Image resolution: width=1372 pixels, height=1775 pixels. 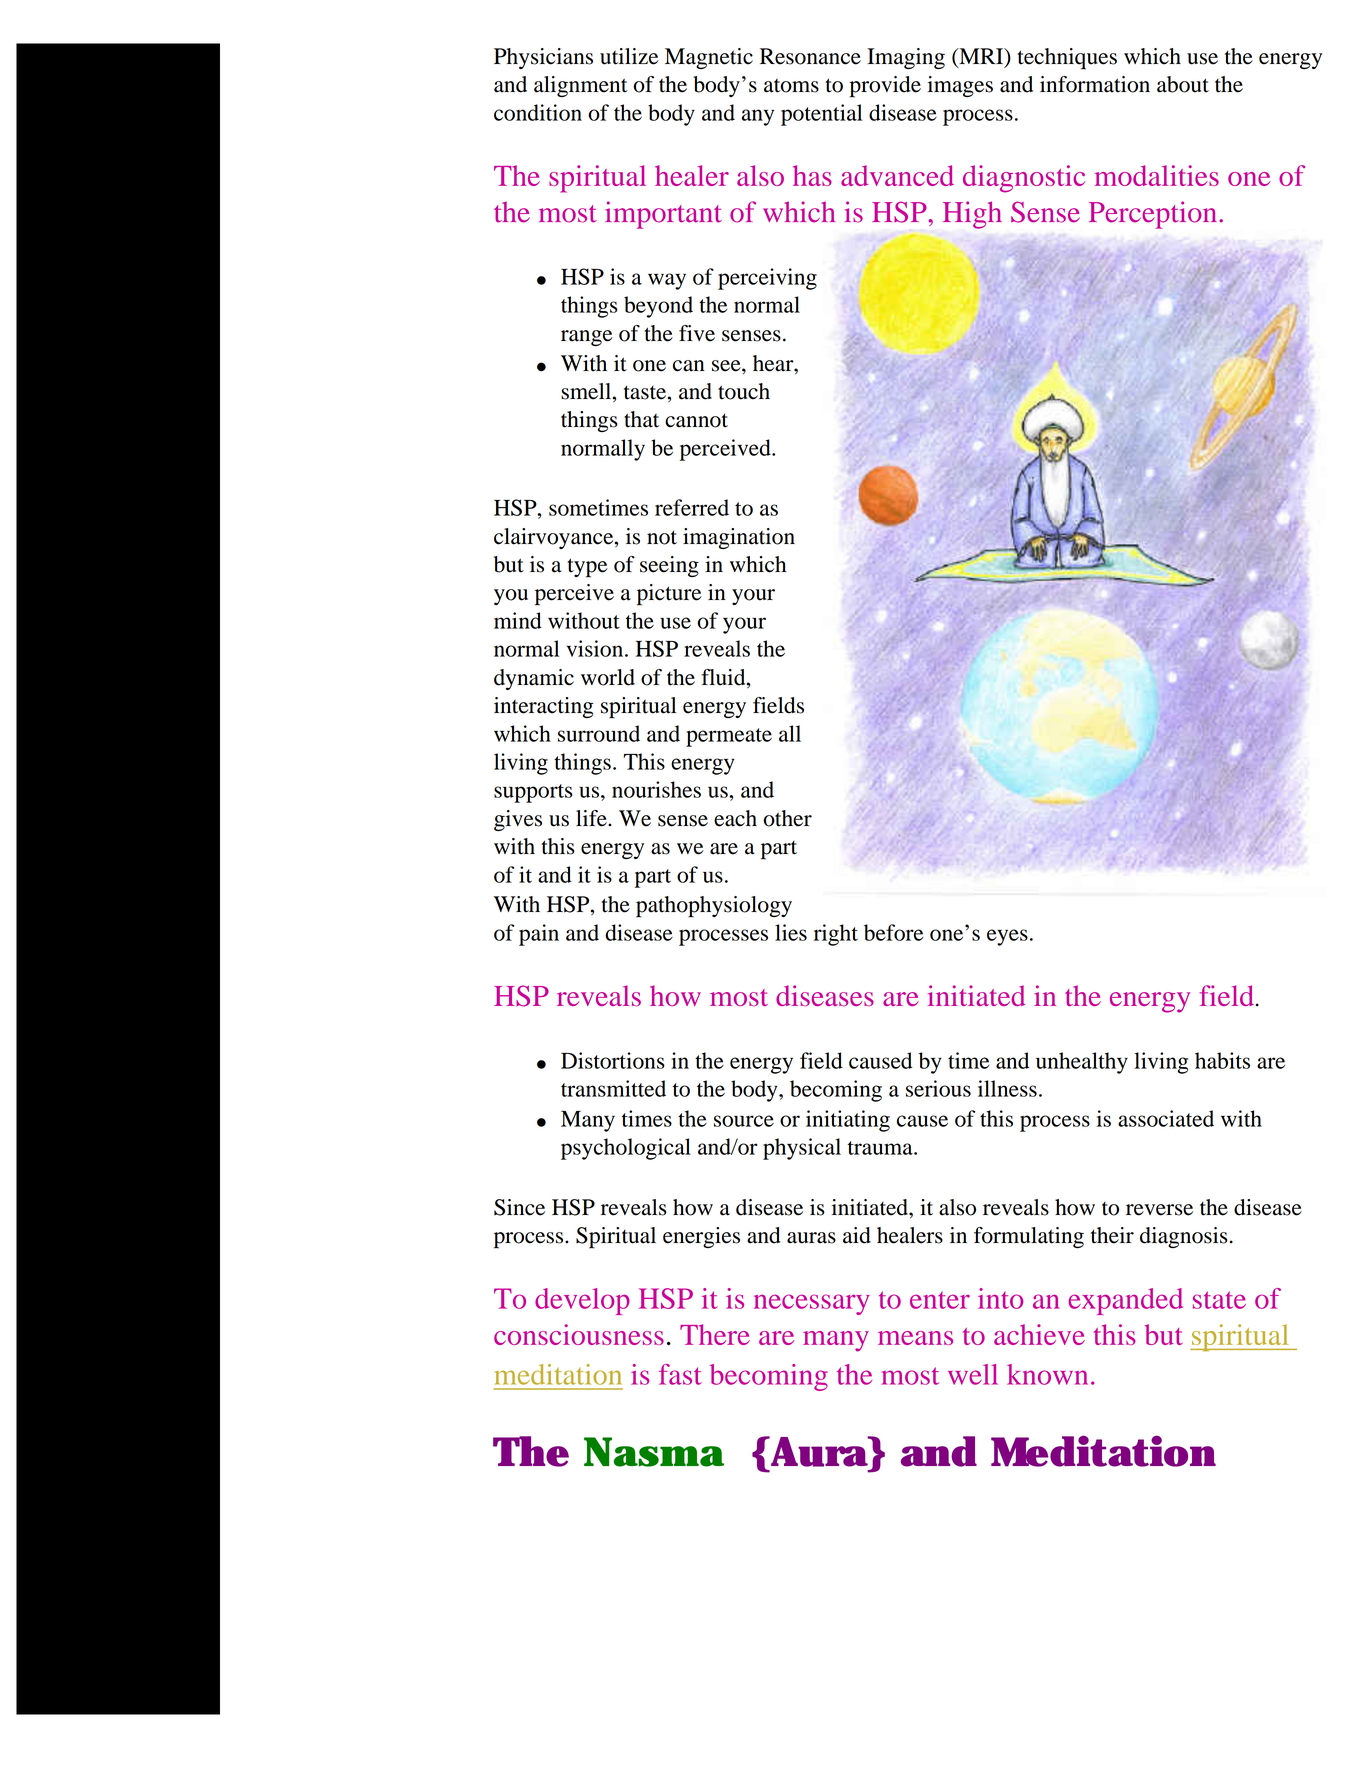 What do you see at coordinates (1095, 84) in the image?
I see `information` at bounding box center [1095, 84].
